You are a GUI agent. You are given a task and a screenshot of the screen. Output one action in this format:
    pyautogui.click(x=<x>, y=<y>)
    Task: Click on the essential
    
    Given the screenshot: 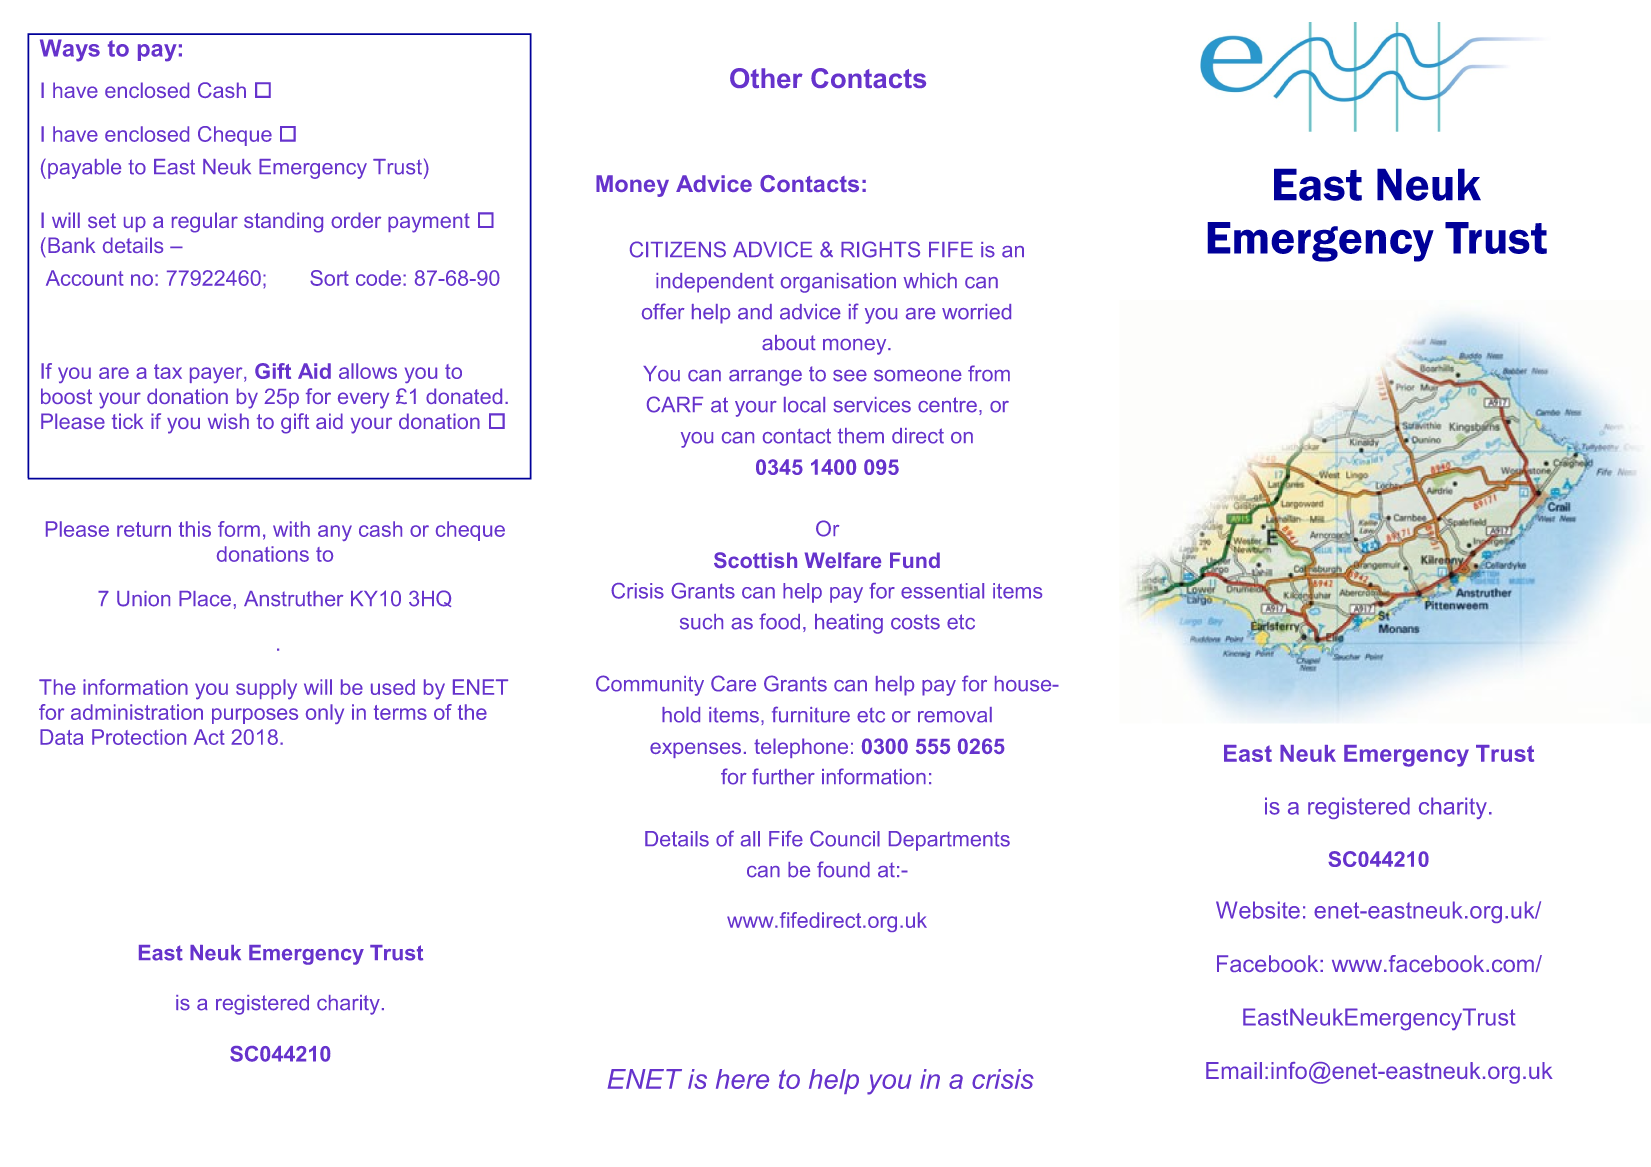 What is the action you would take?
    pyautogui.click(x=942, y=591)
